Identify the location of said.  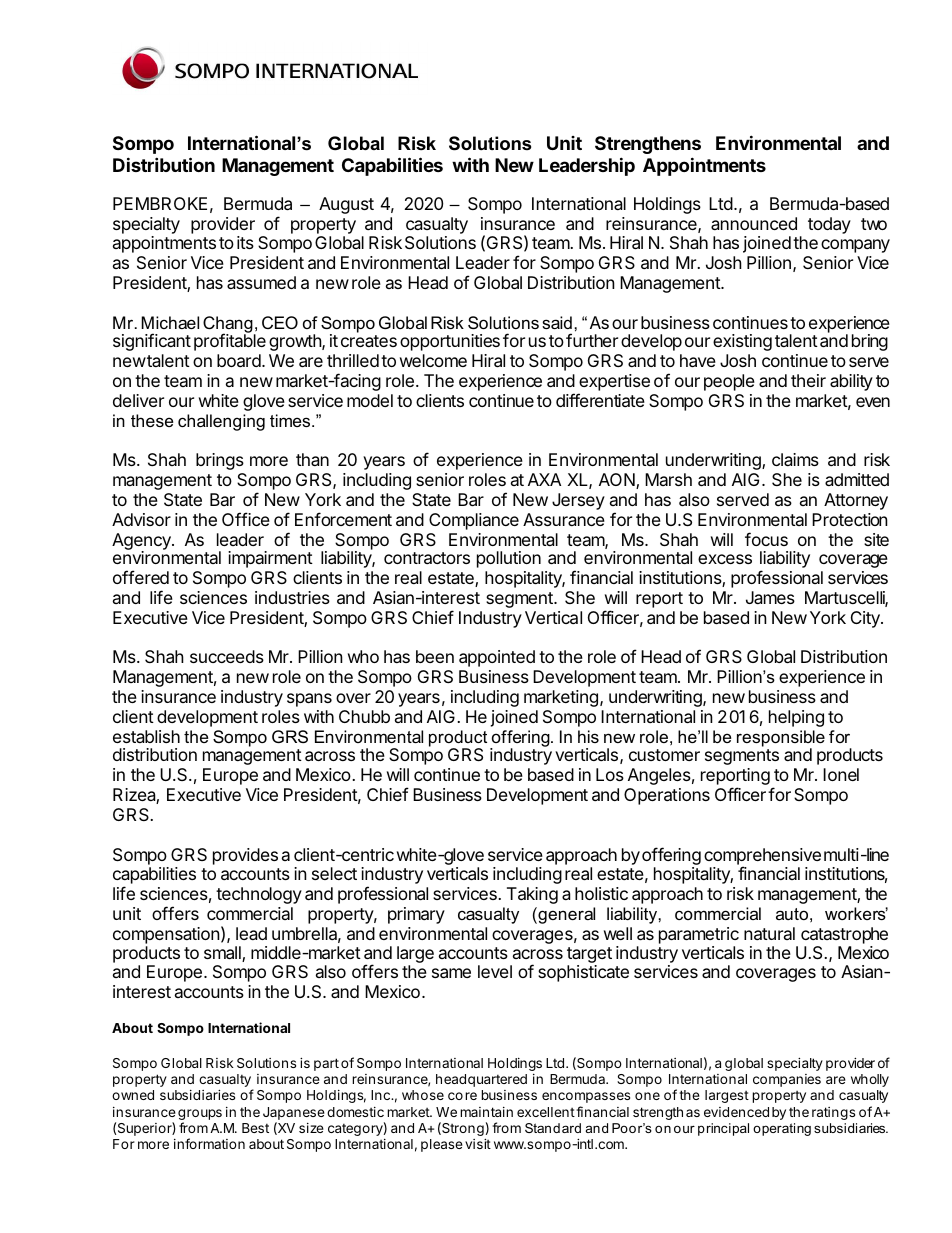
(557, 322).
